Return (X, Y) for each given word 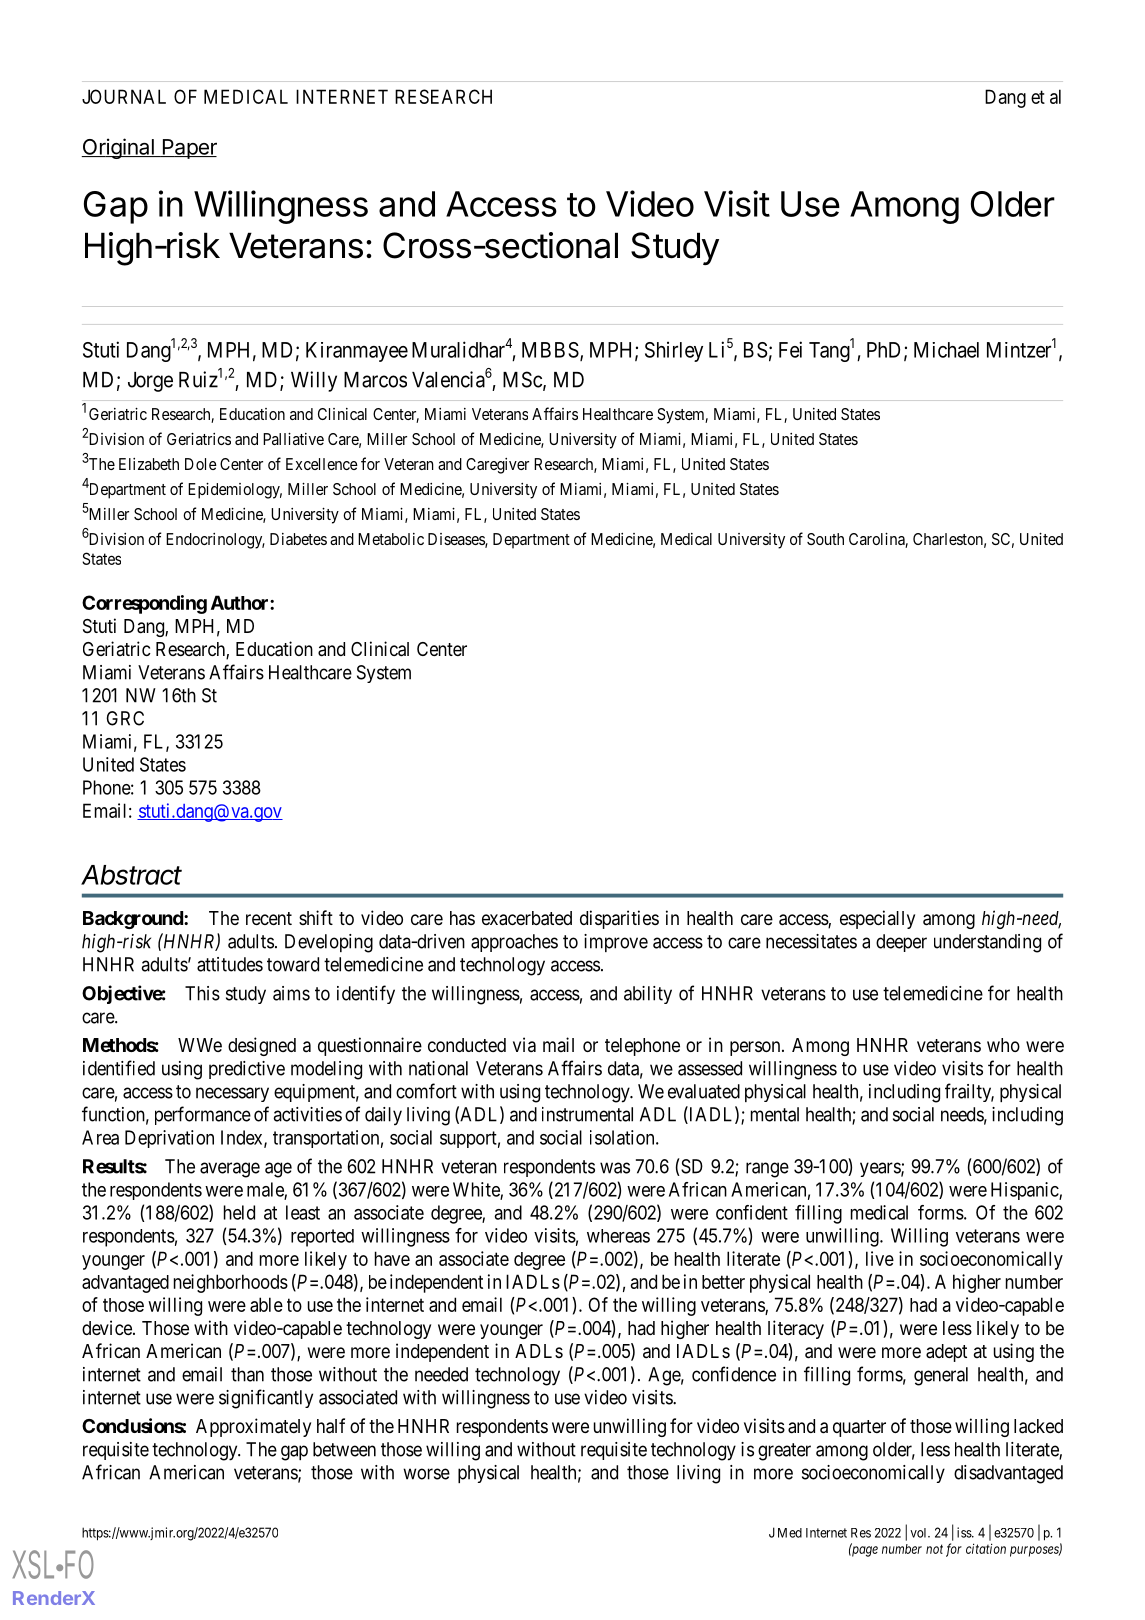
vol (919, 1533)
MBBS (550, 350)
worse (426, 1474)
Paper (188, 149)
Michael (946, 350)
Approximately (253, 1427)
